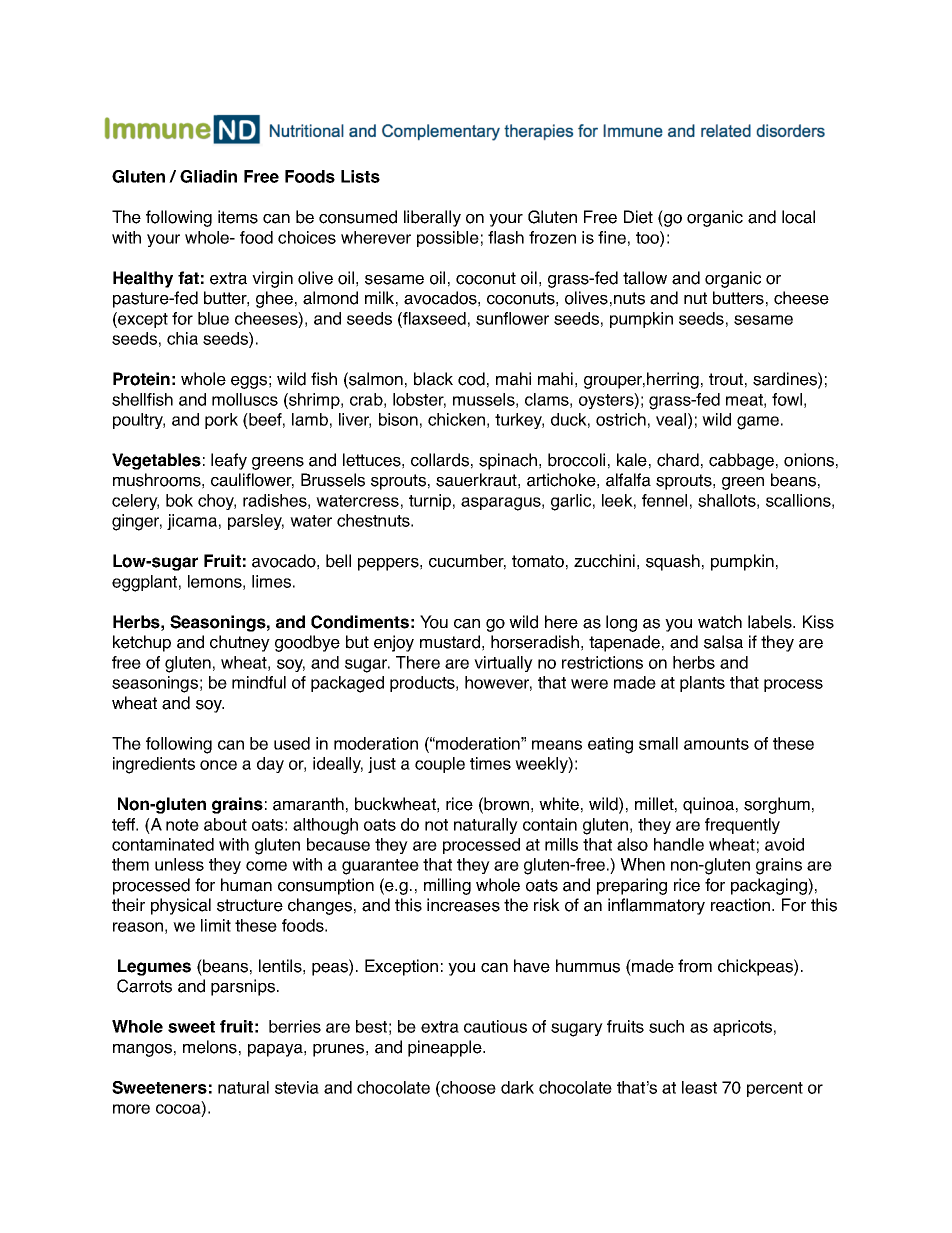  What do you see at coordinates (777, 805) in the document?
I see `sorghum` at bounding box center [777, 805].
